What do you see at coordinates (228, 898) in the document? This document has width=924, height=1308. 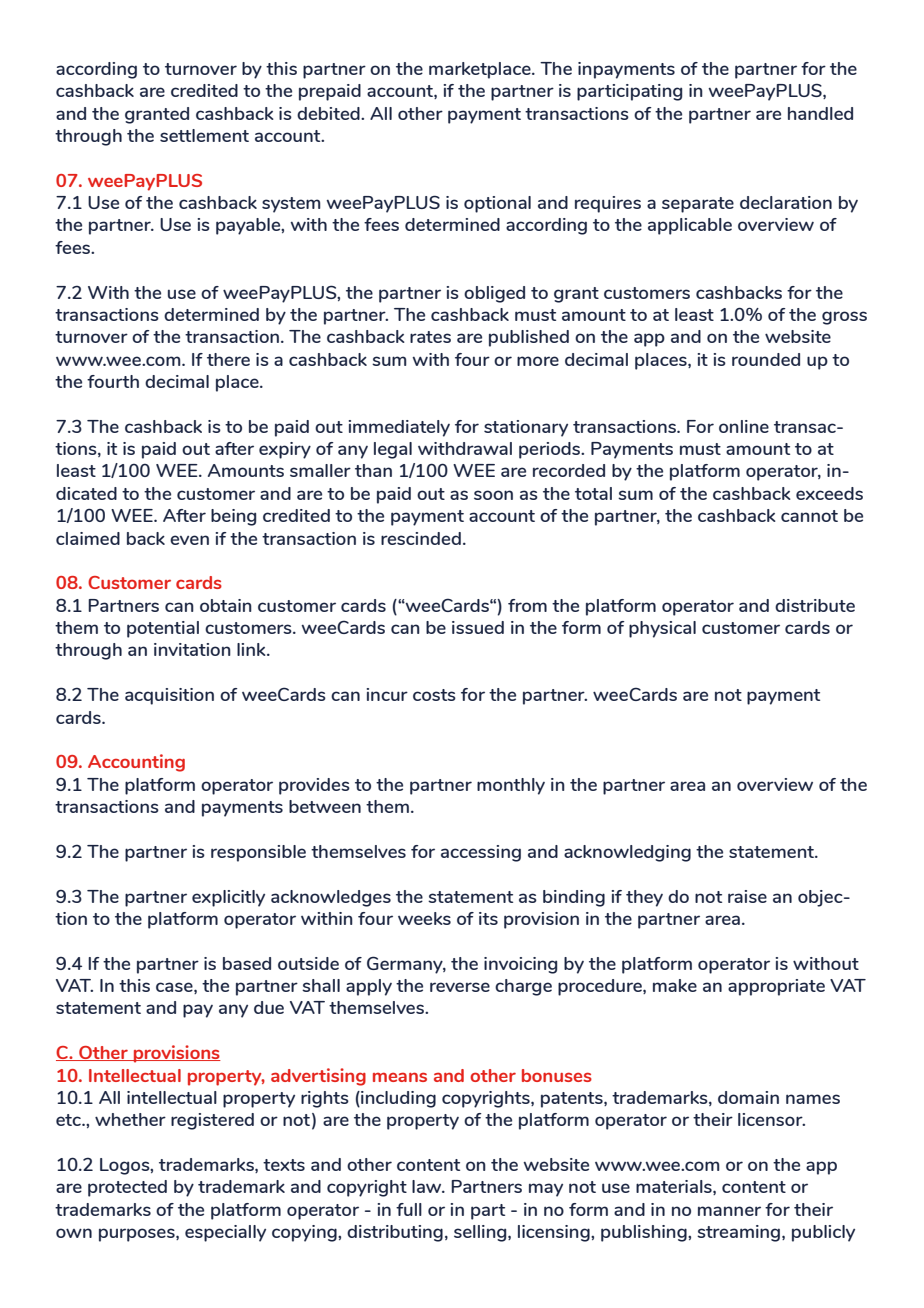 I see `explicitly` at bounding box center [228, 898].
